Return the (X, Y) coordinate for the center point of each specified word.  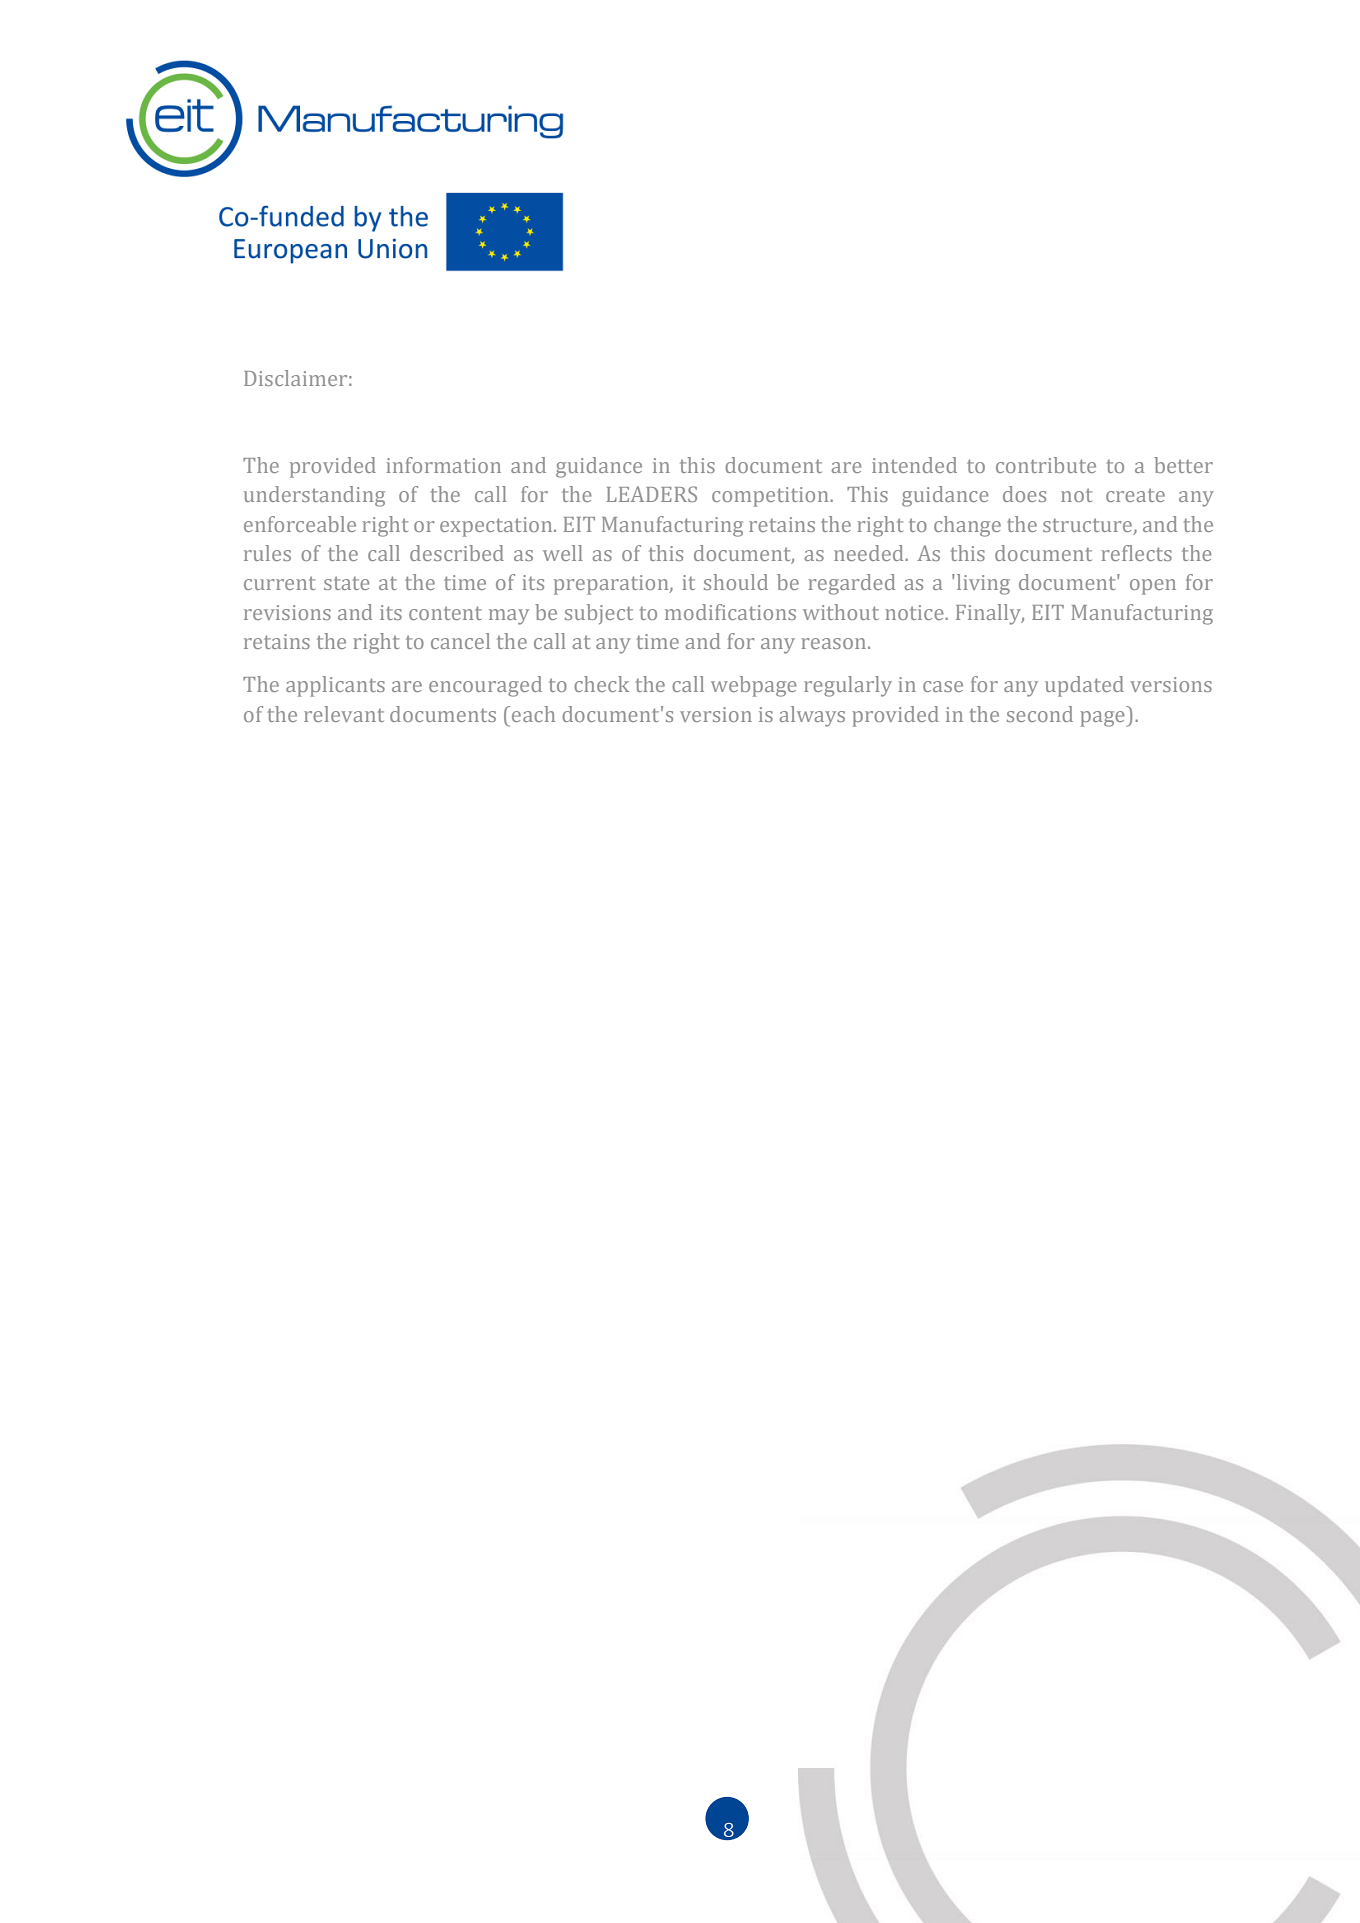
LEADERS (651, 494)
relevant (344, 714)
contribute (1046, 465)
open (1153, 587)
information (443, 465)
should (736, 582)
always (812, 716)
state (347, 583)
